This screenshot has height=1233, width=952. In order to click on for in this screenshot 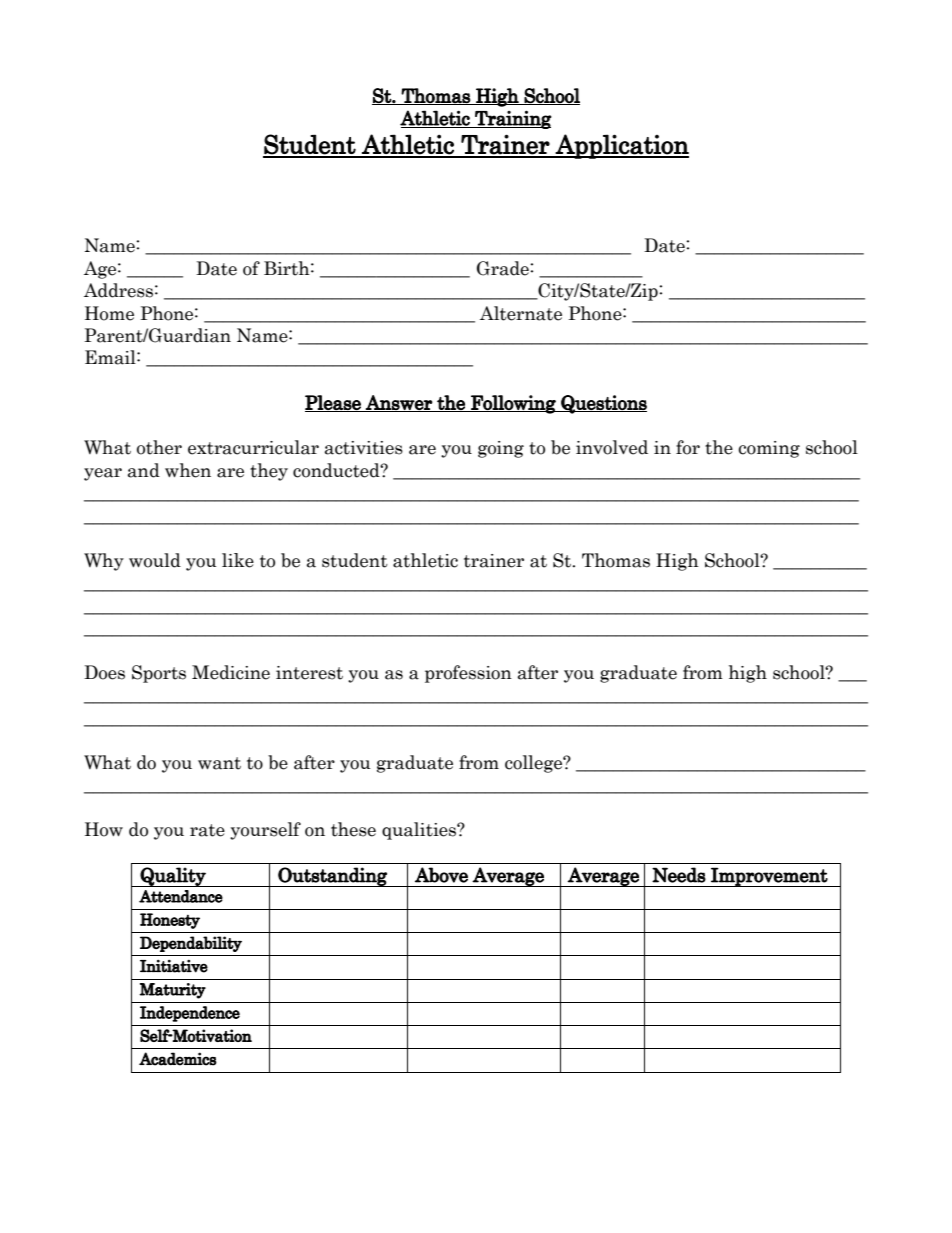, I will do `click(688, 447)`.
